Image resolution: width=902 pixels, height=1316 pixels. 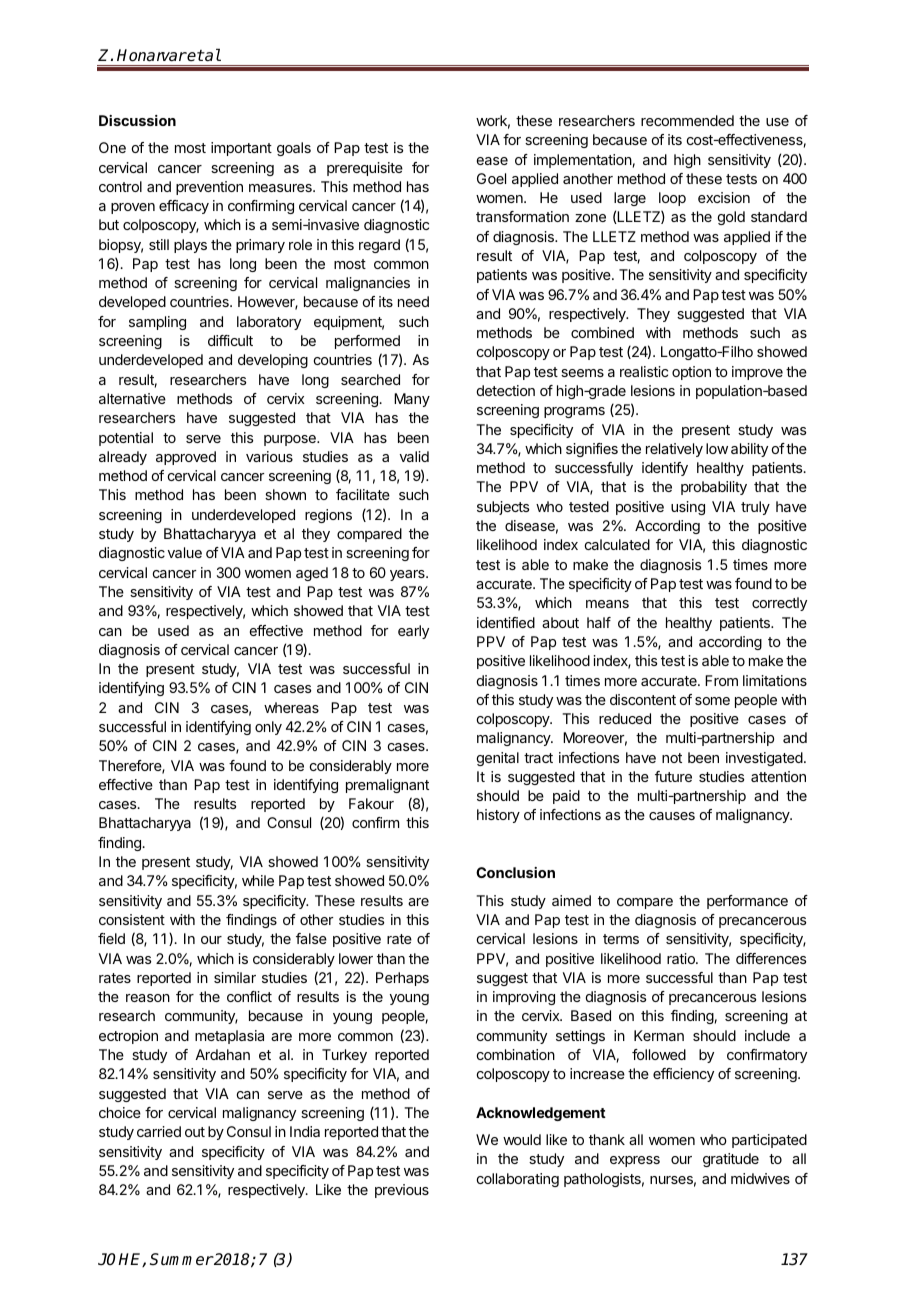 What do you see at coordinates (181, 1259) in the image?
I see `Summer` at bounding box center [181, 1259].
